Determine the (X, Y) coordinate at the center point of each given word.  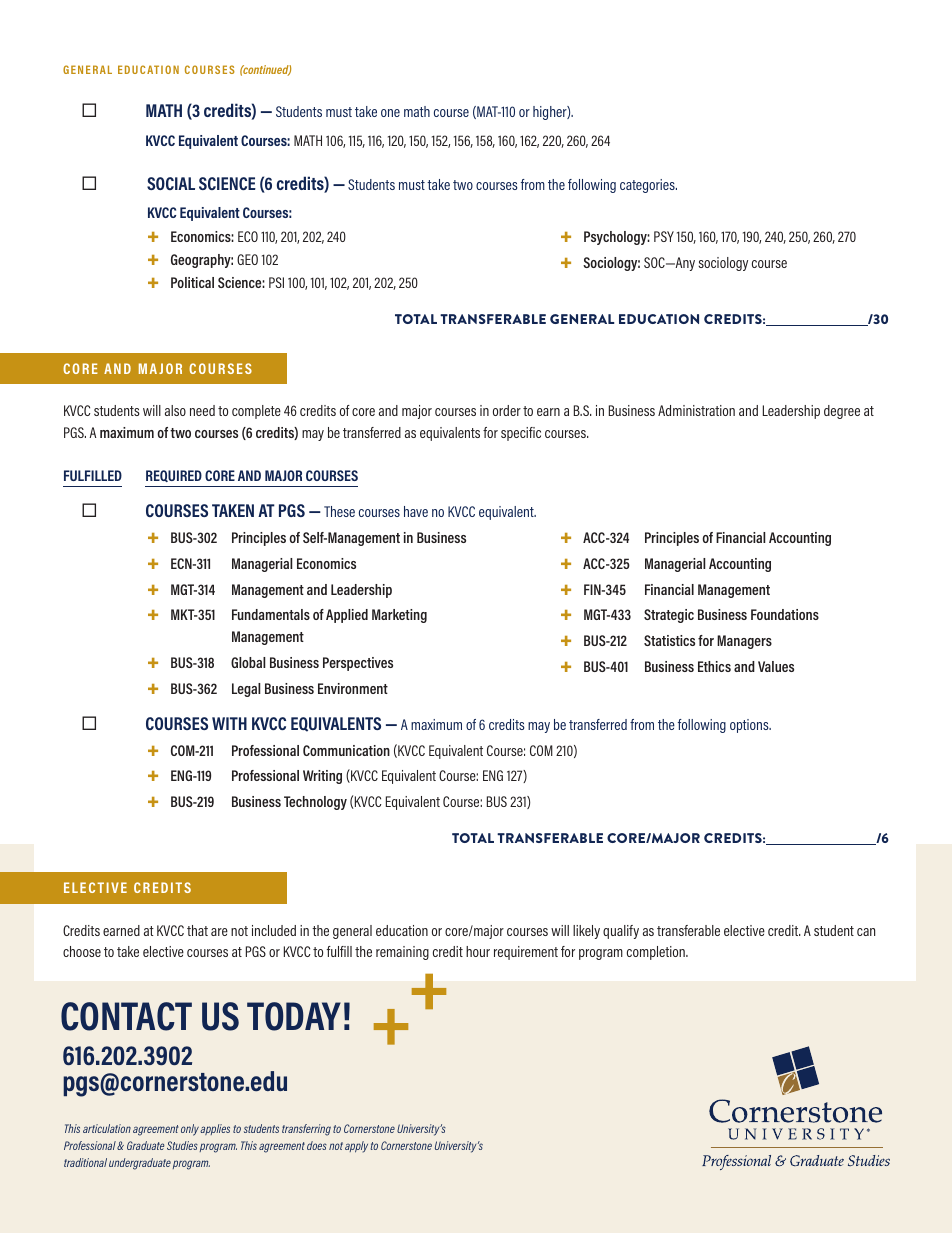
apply (356, 1147)
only (190, 1130)
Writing (322, 777)
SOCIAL (171, 183)
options (750, 726)
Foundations (785, 614)
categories (648, 186)
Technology (315, 803)
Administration (696, 410)
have (416, 511)
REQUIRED (174, 476)
